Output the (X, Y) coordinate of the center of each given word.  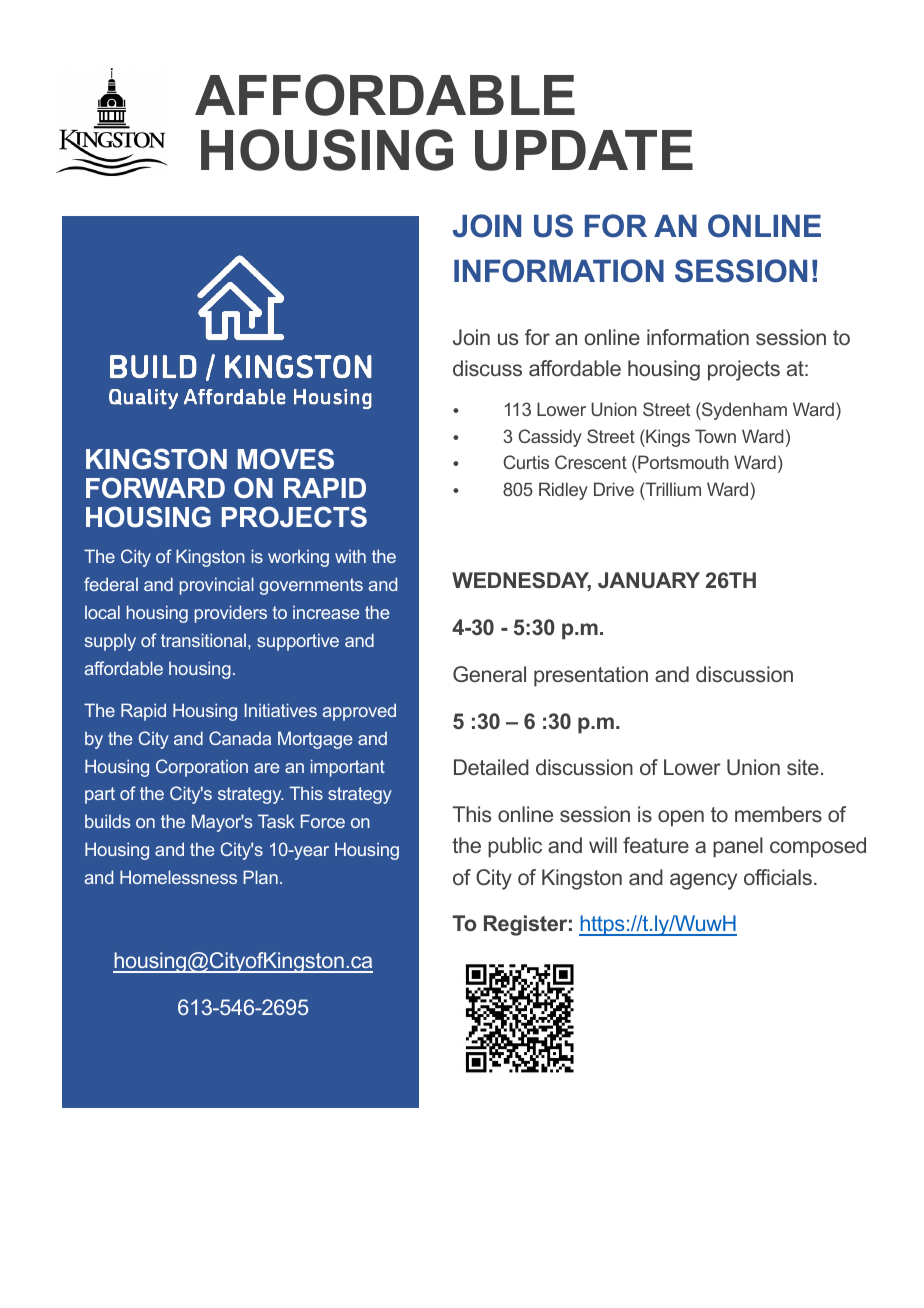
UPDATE (584, 150)
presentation (591, 676)
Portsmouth (682, 464)
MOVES (286, 459)
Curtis (526, 462)
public (515, 847)
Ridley (563, 491)
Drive (614, 489)
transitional (205, 640)
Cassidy (550, 438)
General (489, 674)
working (298, 558)
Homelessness (178, 877)
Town (715, 436)
